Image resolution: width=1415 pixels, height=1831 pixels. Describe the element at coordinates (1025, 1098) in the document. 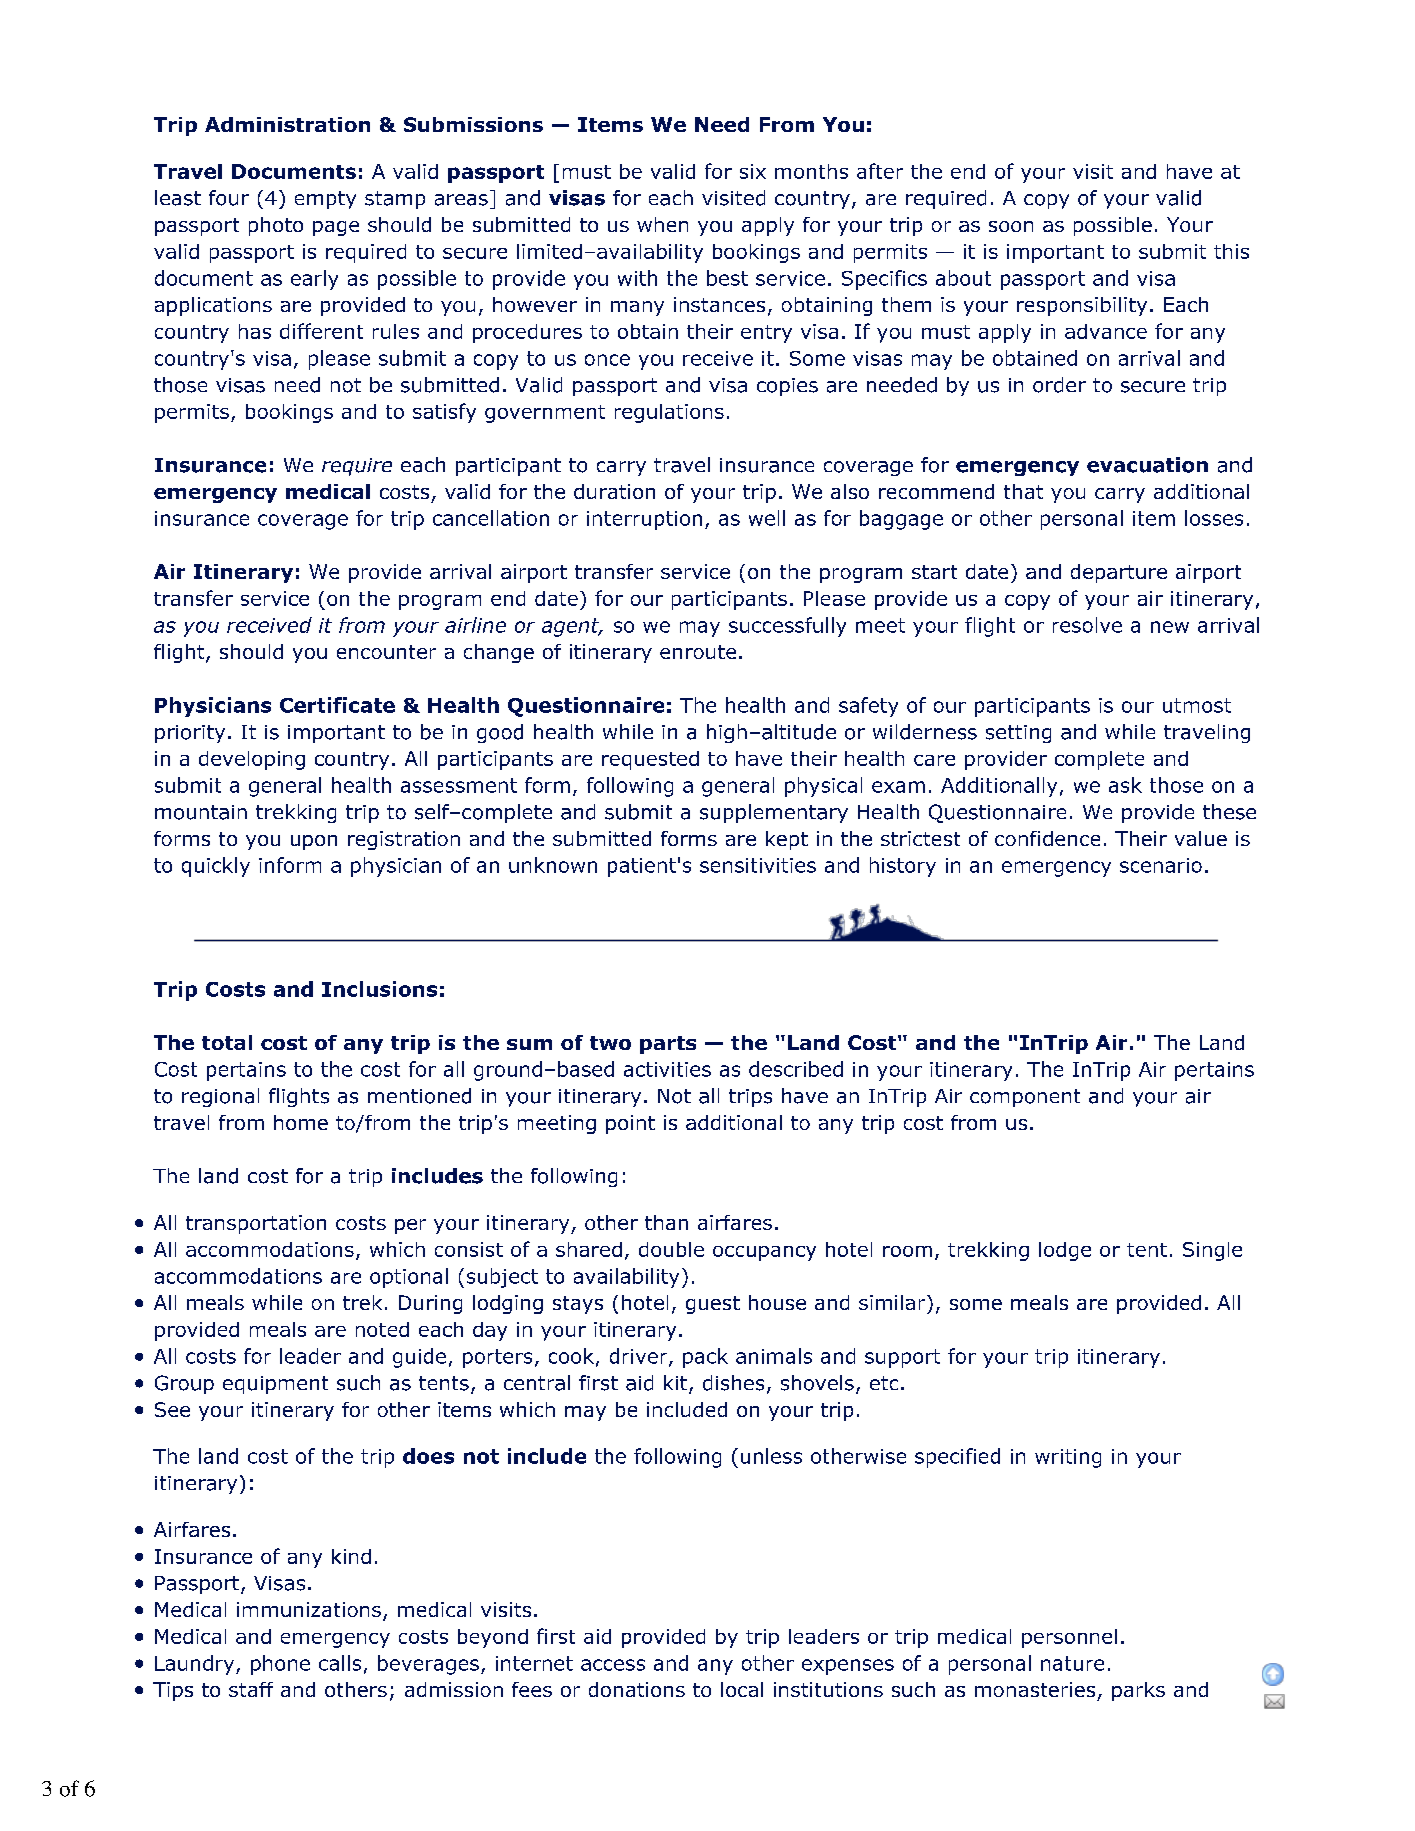

I see `component` at that location.
